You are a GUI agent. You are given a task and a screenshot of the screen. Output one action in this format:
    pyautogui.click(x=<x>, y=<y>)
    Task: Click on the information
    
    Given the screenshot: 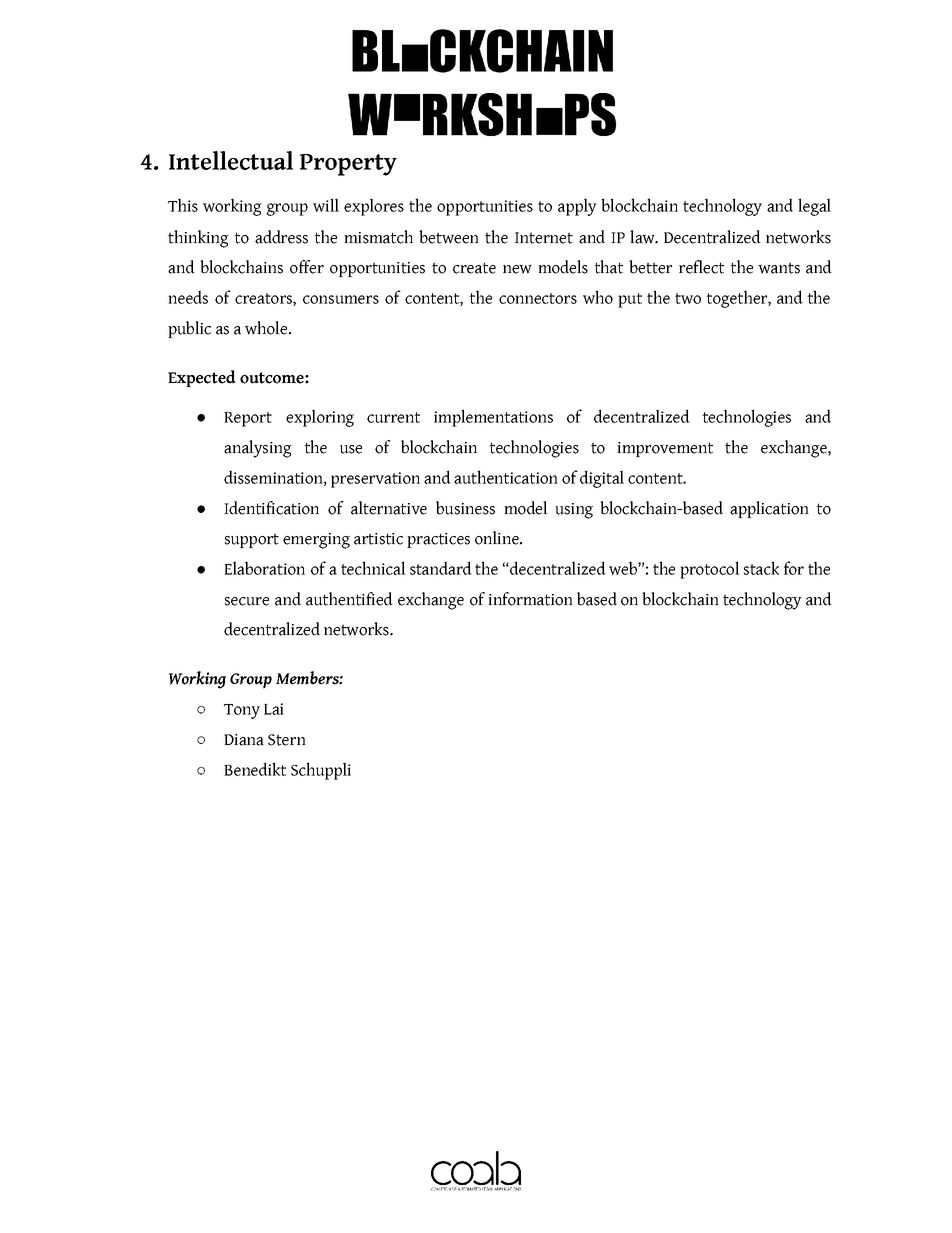 What is the action you would take?
    pyautogui.click(x=530, y=599)
